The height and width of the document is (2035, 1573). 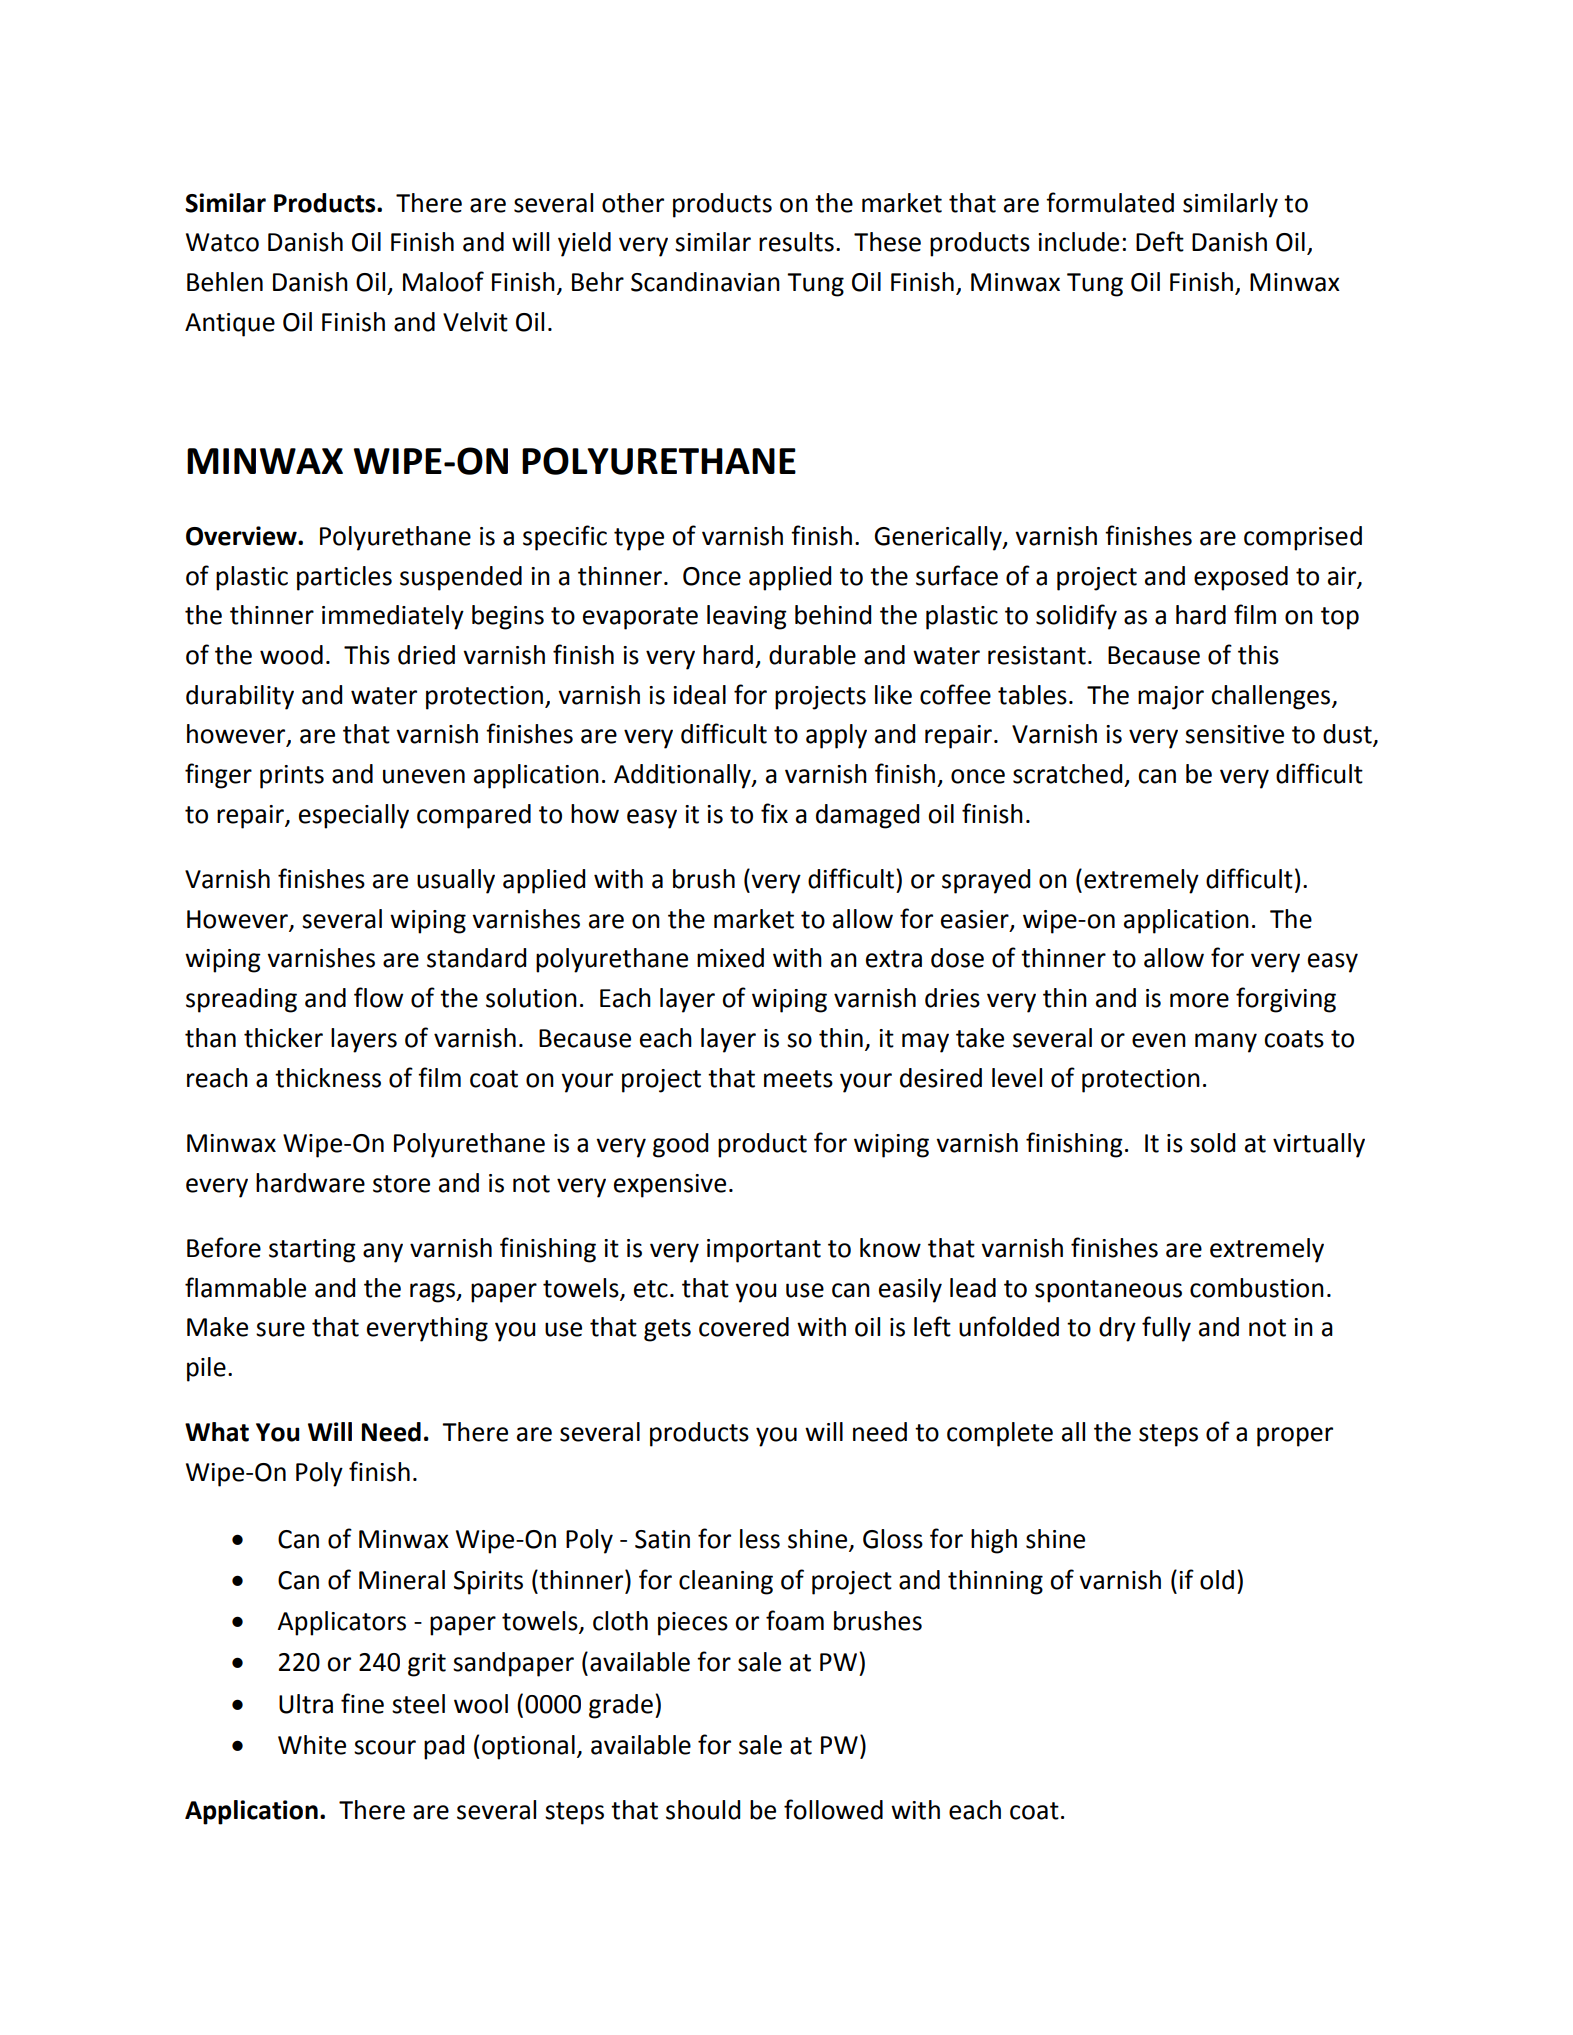 What do you see at coordinates (378, 997) in the document?
I see `flow` at bounding box center [378, 997].
